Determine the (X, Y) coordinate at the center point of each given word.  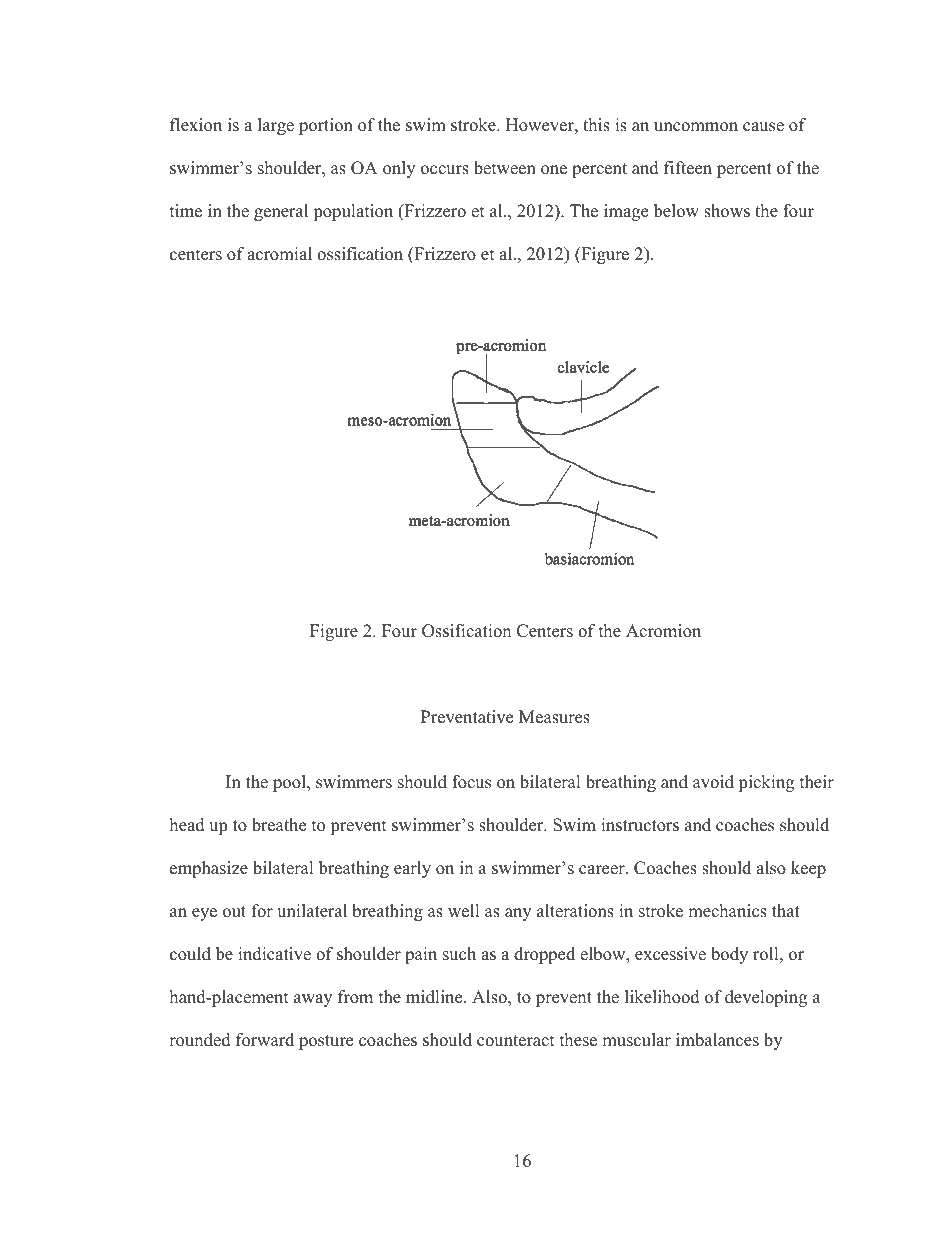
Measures (554, 717)
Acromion (663, 631)
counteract (516, 1041)
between (505, 168)
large (276, 126)
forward (265, 1040)
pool (290, 783)
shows (727, 211)
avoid (713, 782)
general (281, 212)
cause (763, 127)
